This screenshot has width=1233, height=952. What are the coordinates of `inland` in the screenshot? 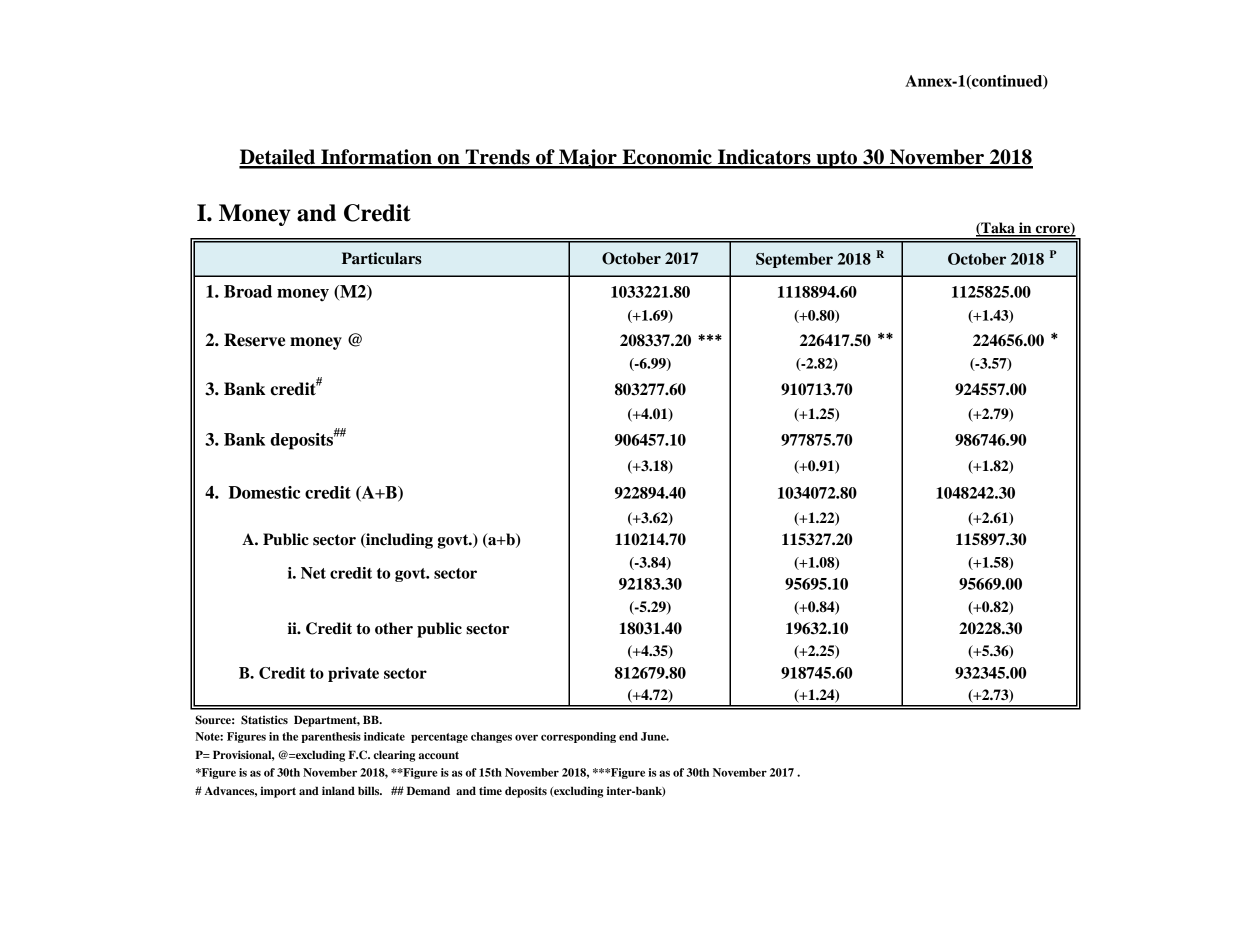 It's located at (338, 790).
